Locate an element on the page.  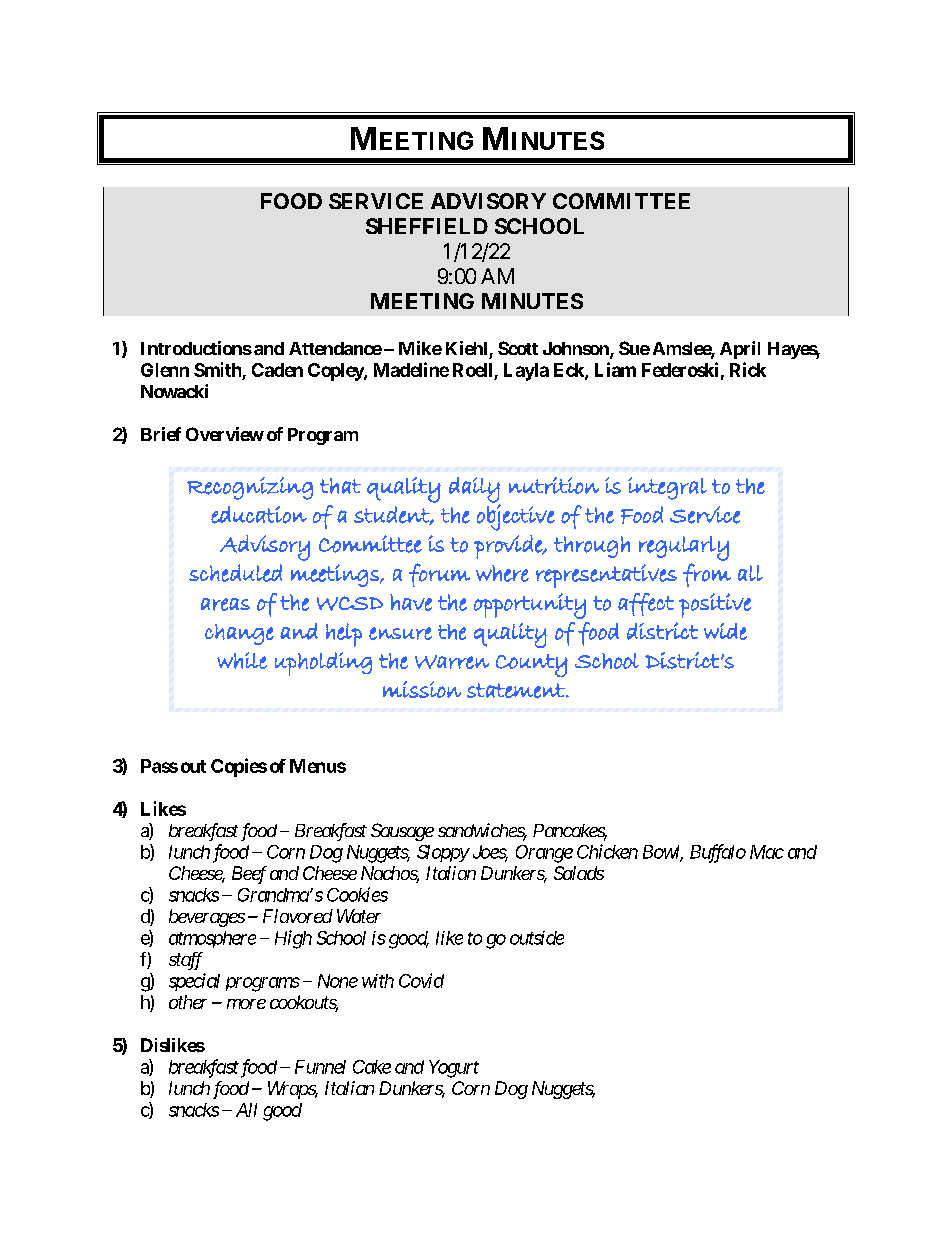
Overview is located at coordinates (225, 434).
